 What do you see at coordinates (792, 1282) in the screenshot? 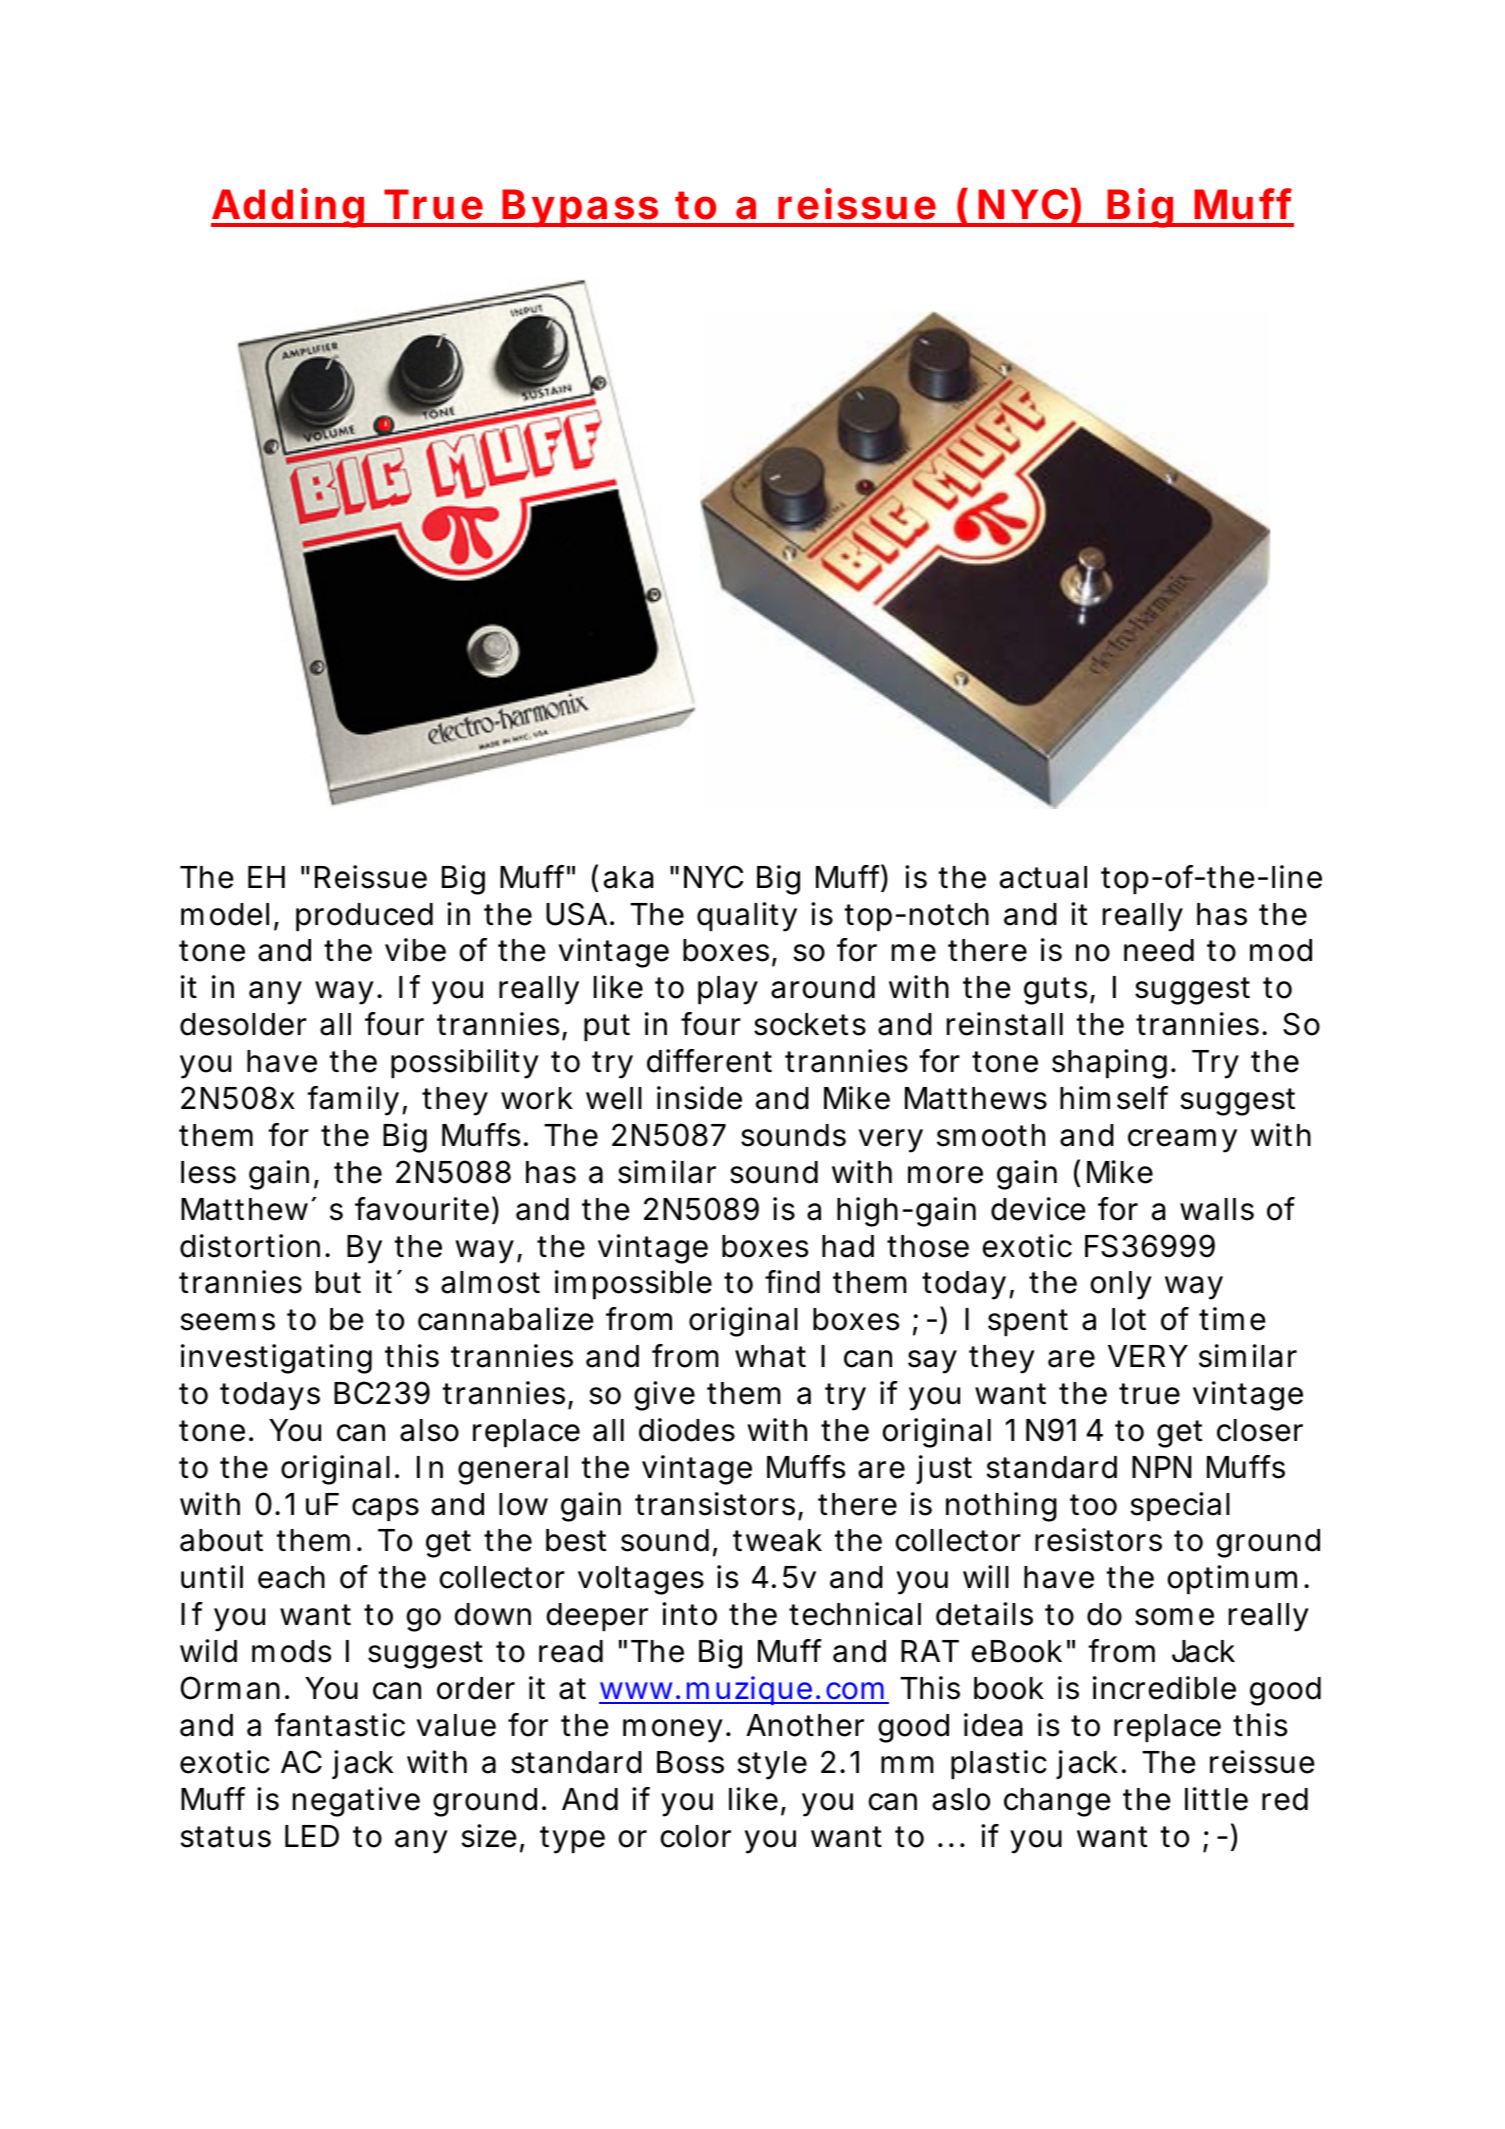
I see `find` at bounding box center [792, 1282].
